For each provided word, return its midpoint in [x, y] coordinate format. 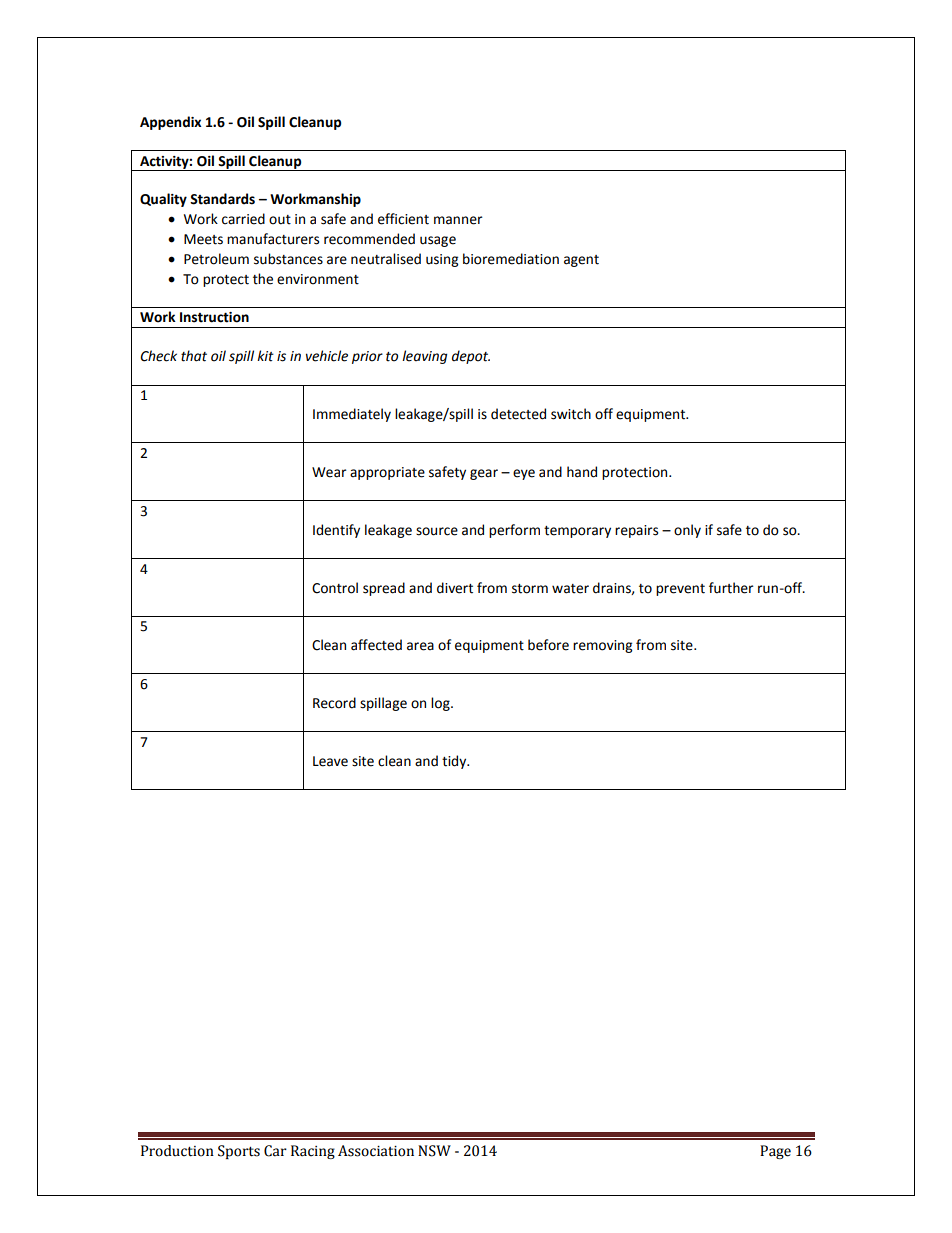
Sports [239, 1152]
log [441, 704]
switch [571, 414]
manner [458, 220]
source [437, 531]
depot [471, 357]
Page [775, 1152]
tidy [455, 762]
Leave [330, 761]
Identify [336, 531]
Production [177, 1151]
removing [602, 646]
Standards [222, 199]
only [687, 531]
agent [581, 261]
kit [265, 356]
